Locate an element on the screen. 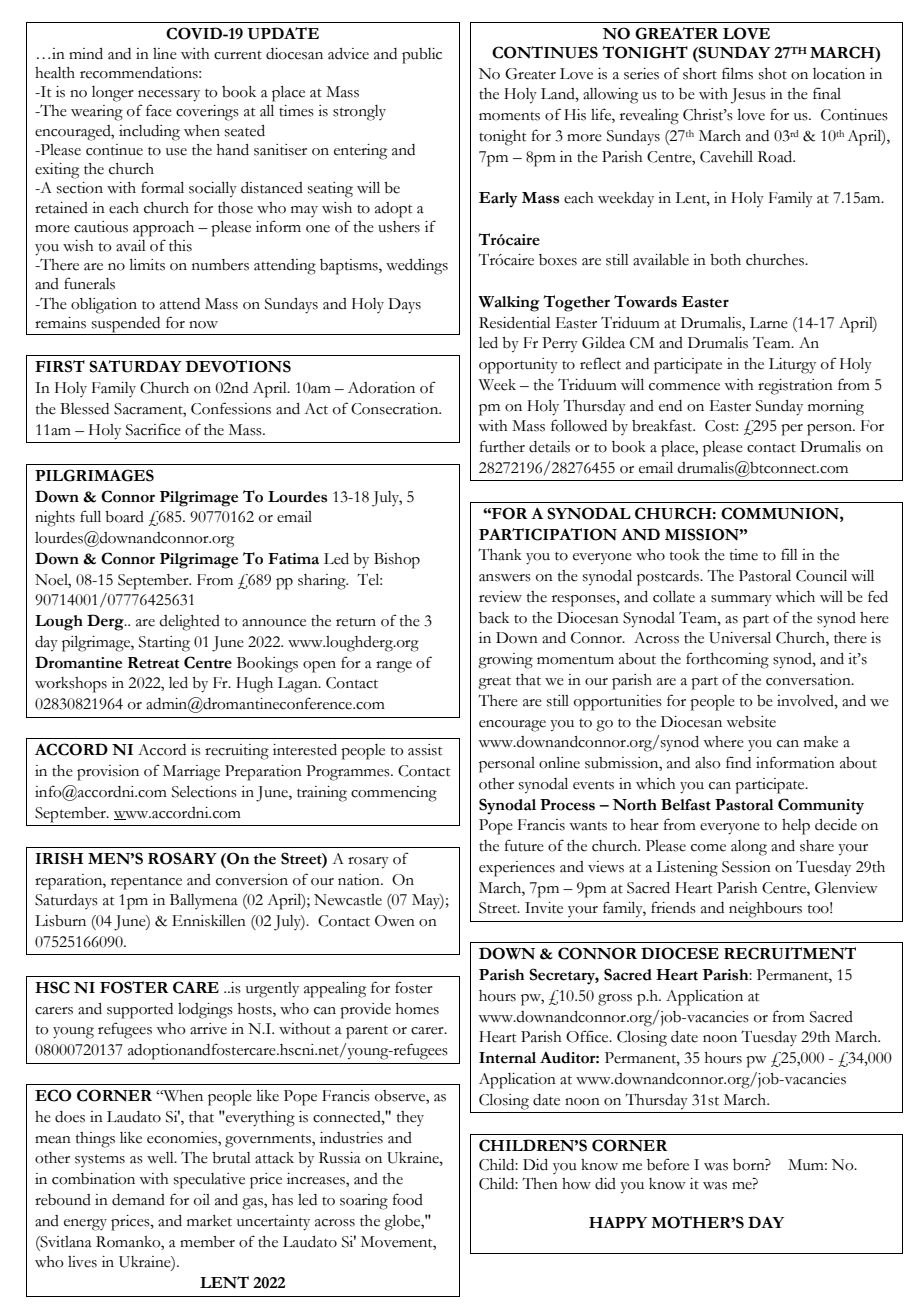 The image size is (924, 1308). demand is located at coordinates (138, 1200).
